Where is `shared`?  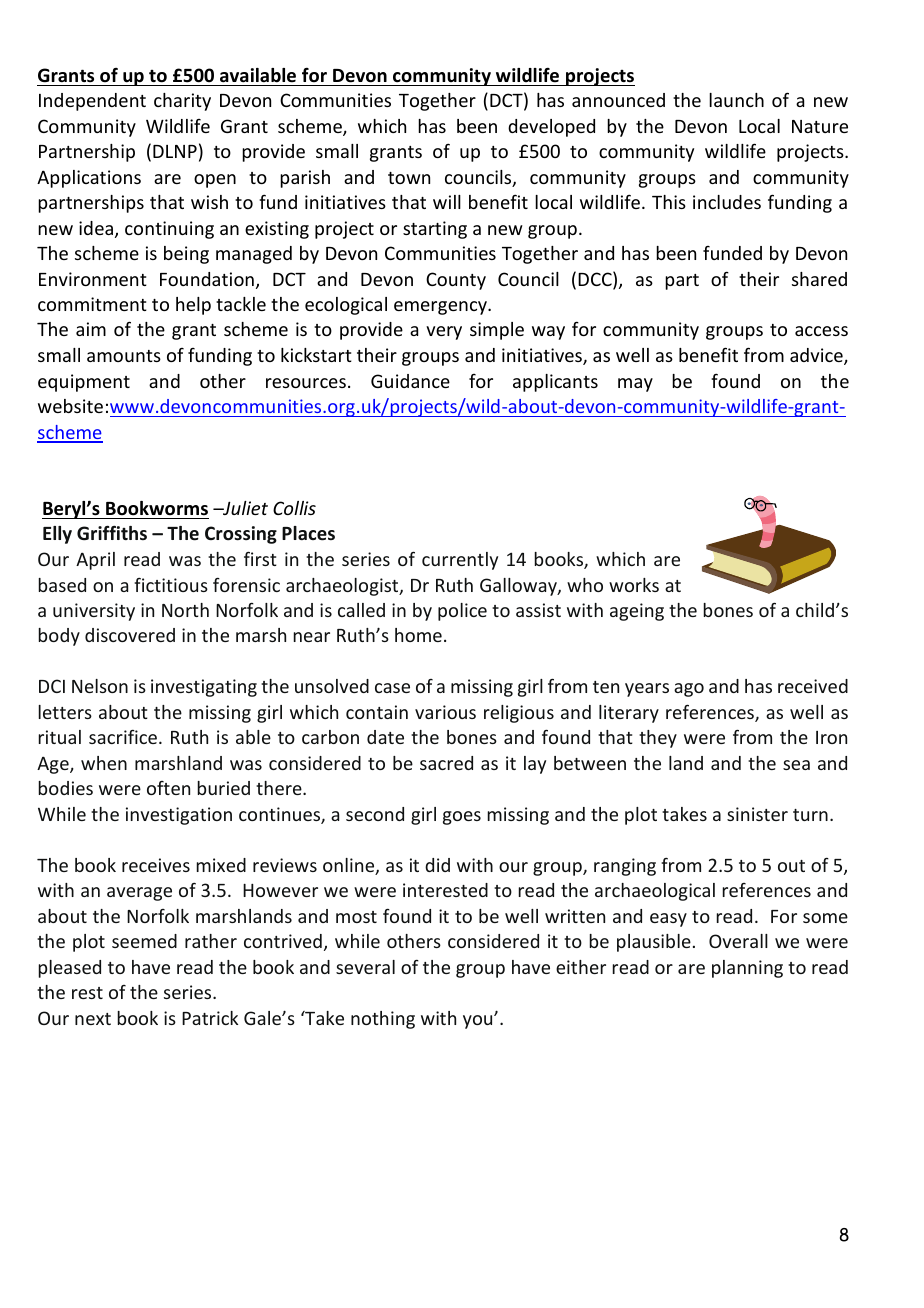
shared is located at coordinates (819, 279).
